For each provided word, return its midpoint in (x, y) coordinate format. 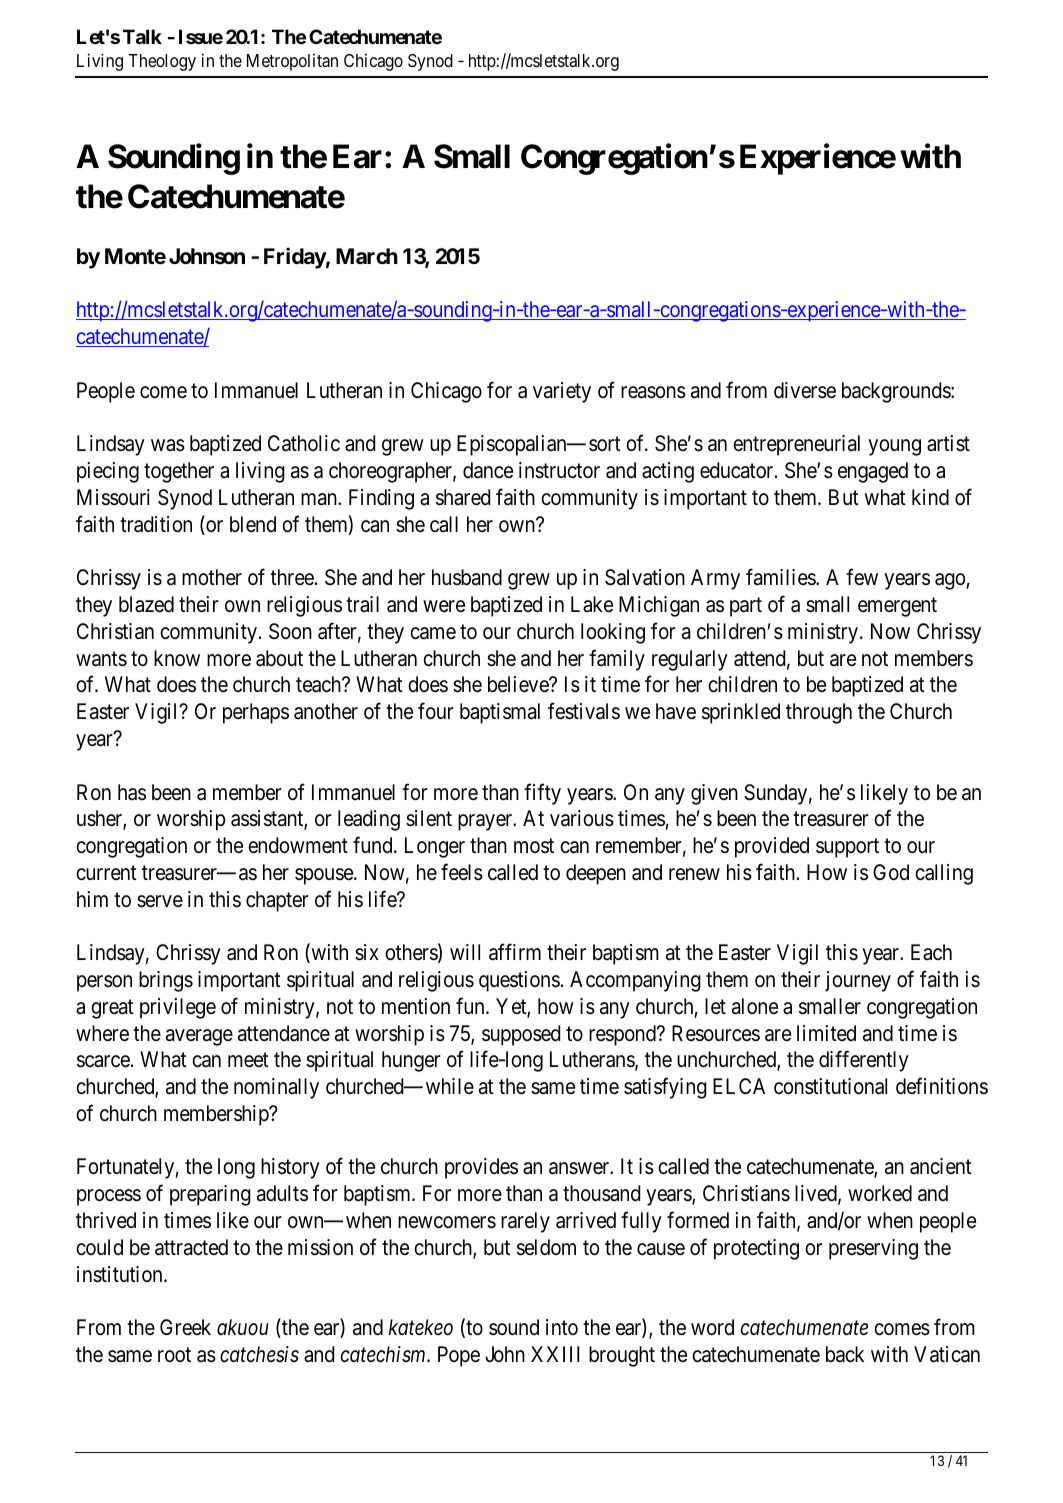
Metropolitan (292, 62)
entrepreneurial (796, 445)
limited (826, 1033)
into (562, 1327)
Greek (185, 1327)
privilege (178, 1008)
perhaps (256, 713)
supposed (521, 1035)
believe (519, 684)
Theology (162, 62)
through (819, 713)
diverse (805, 390)
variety (562, 392)
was (168, 446)
